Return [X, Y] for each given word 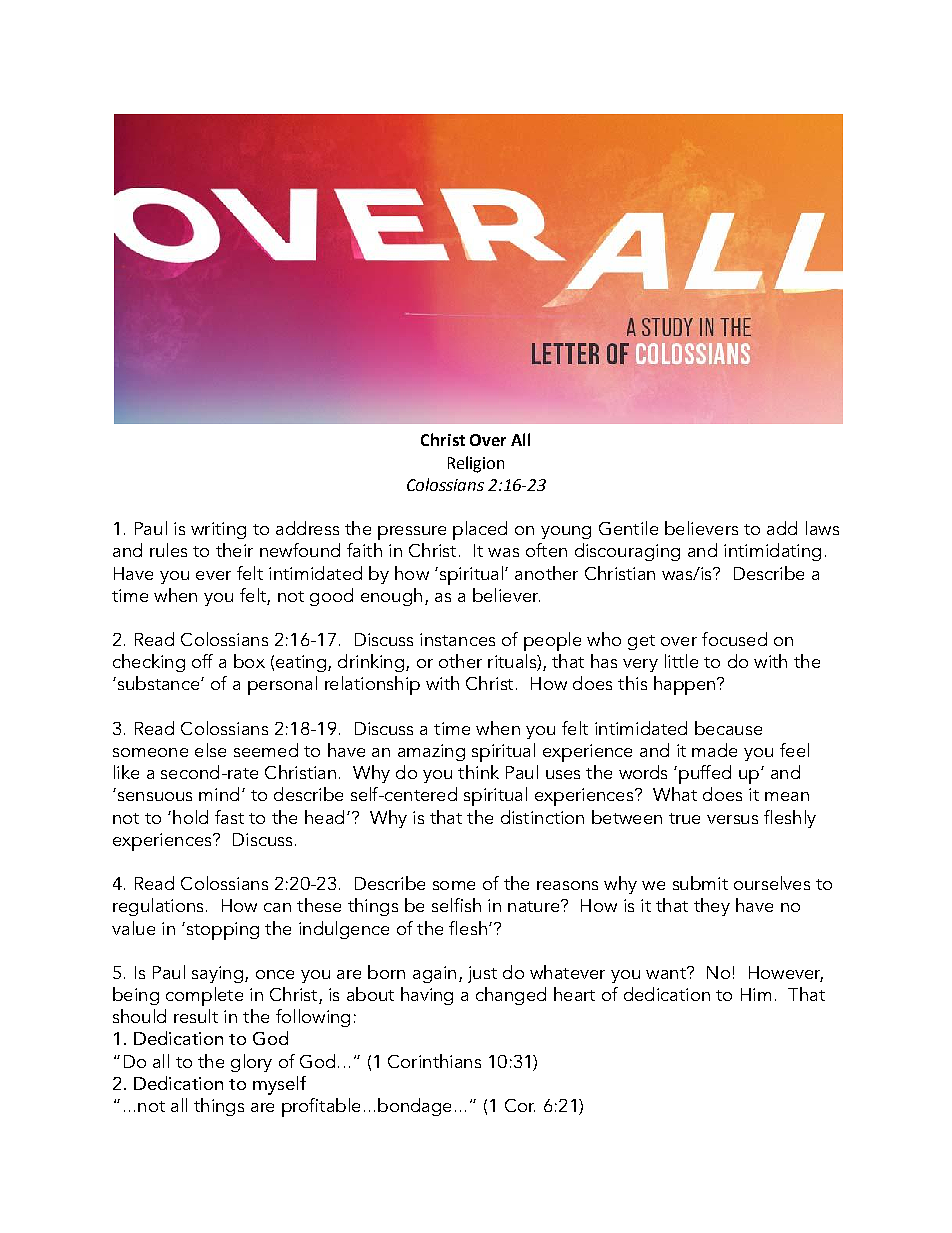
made [714, 750]
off [202, 661]
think [478, 772]
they [712, 907]
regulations [158, 907]
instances [457, 639]
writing [218, 530]
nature [535, 906]
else [210, 750]
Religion [476, 464]
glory [251, 1063]
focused [734, 639]
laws [822, 528]
